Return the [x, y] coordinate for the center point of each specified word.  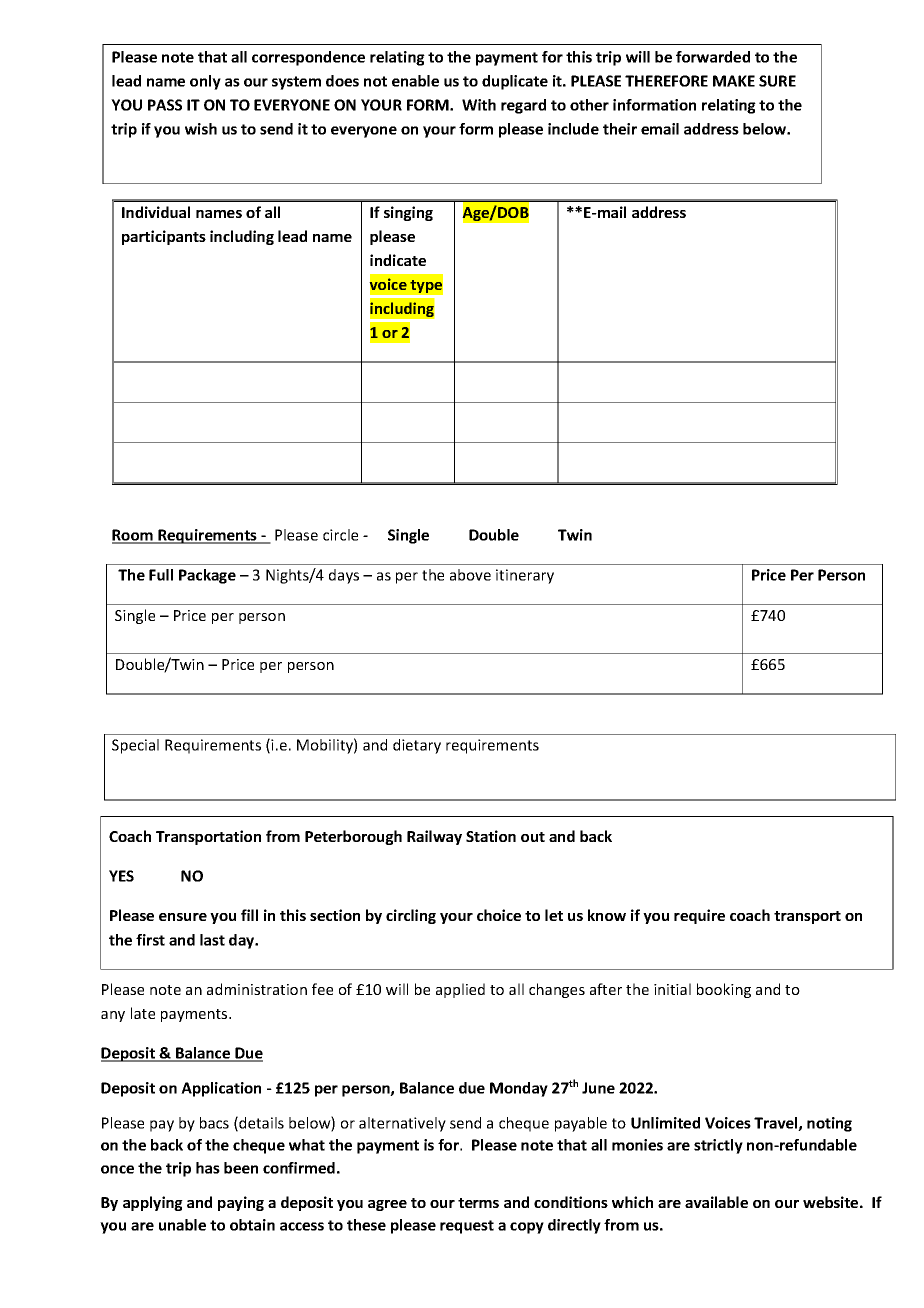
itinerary [525, 576]
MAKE [734, 81]
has [208, 1168]
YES [121, 876]
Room [133, 536]
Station [491, 836]
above [470, 575]
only [205, 82]
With [479, 105]
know [607, 915]
